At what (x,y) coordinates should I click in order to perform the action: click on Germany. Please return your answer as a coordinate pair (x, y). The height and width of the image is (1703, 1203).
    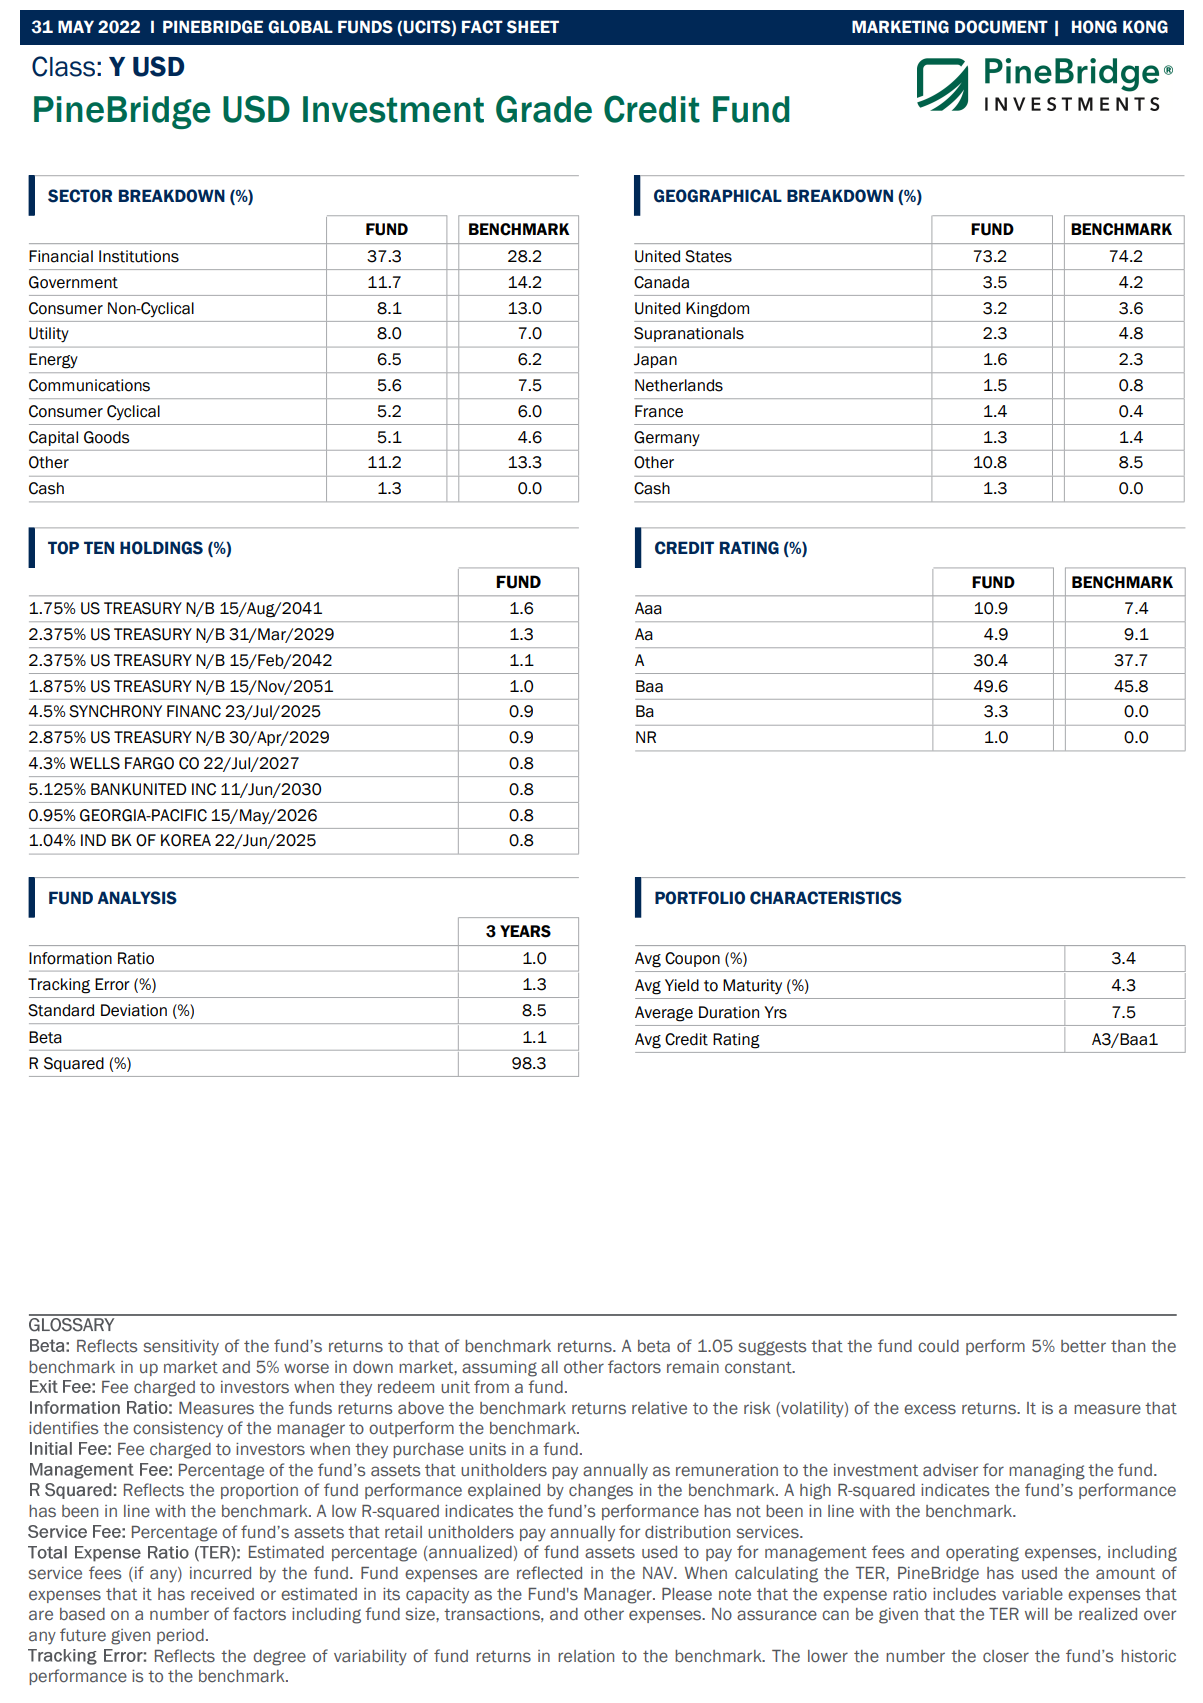
    Looking at the image, I should click on (667, 439).
